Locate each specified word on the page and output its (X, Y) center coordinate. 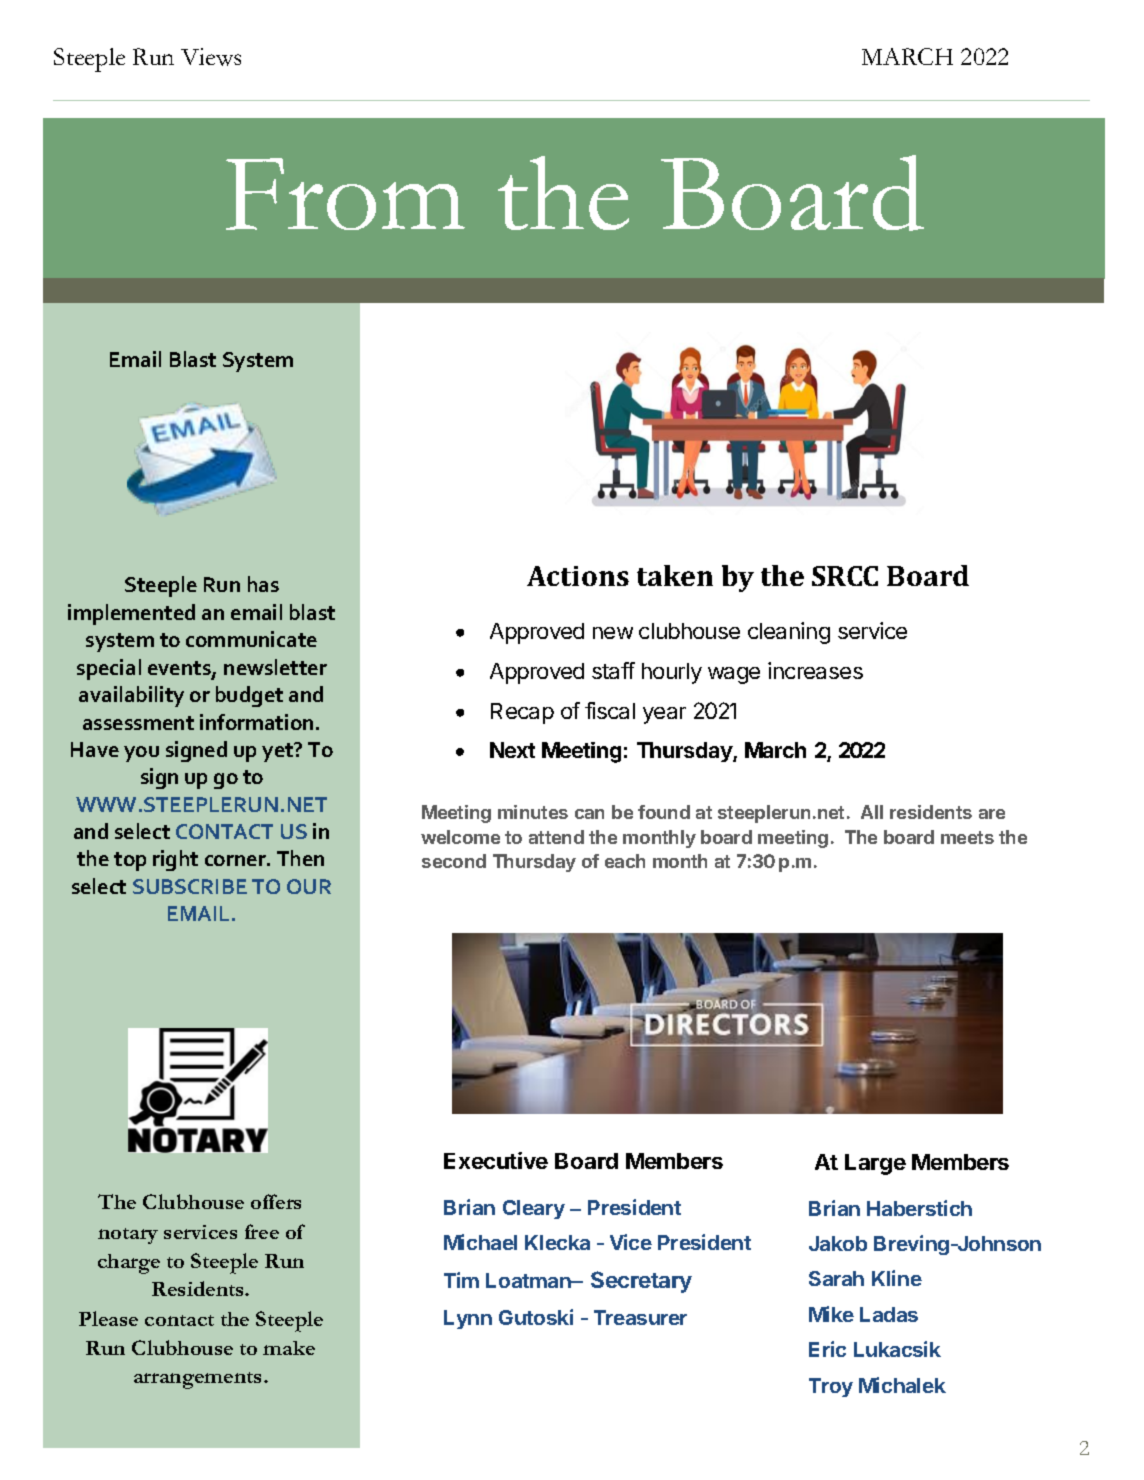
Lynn (468, 1319)
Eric (827, 1349)
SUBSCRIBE (190, 886)
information (256, 722)
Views (211, 57)
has (263, 584)
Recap (522, 713)
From (345, 194)
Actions (578, 576)
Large (875, 1164)
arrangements (199, 1380)
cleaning (789, 633)
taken (675, 575)
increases (815, 670)
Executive (496, 1160)
